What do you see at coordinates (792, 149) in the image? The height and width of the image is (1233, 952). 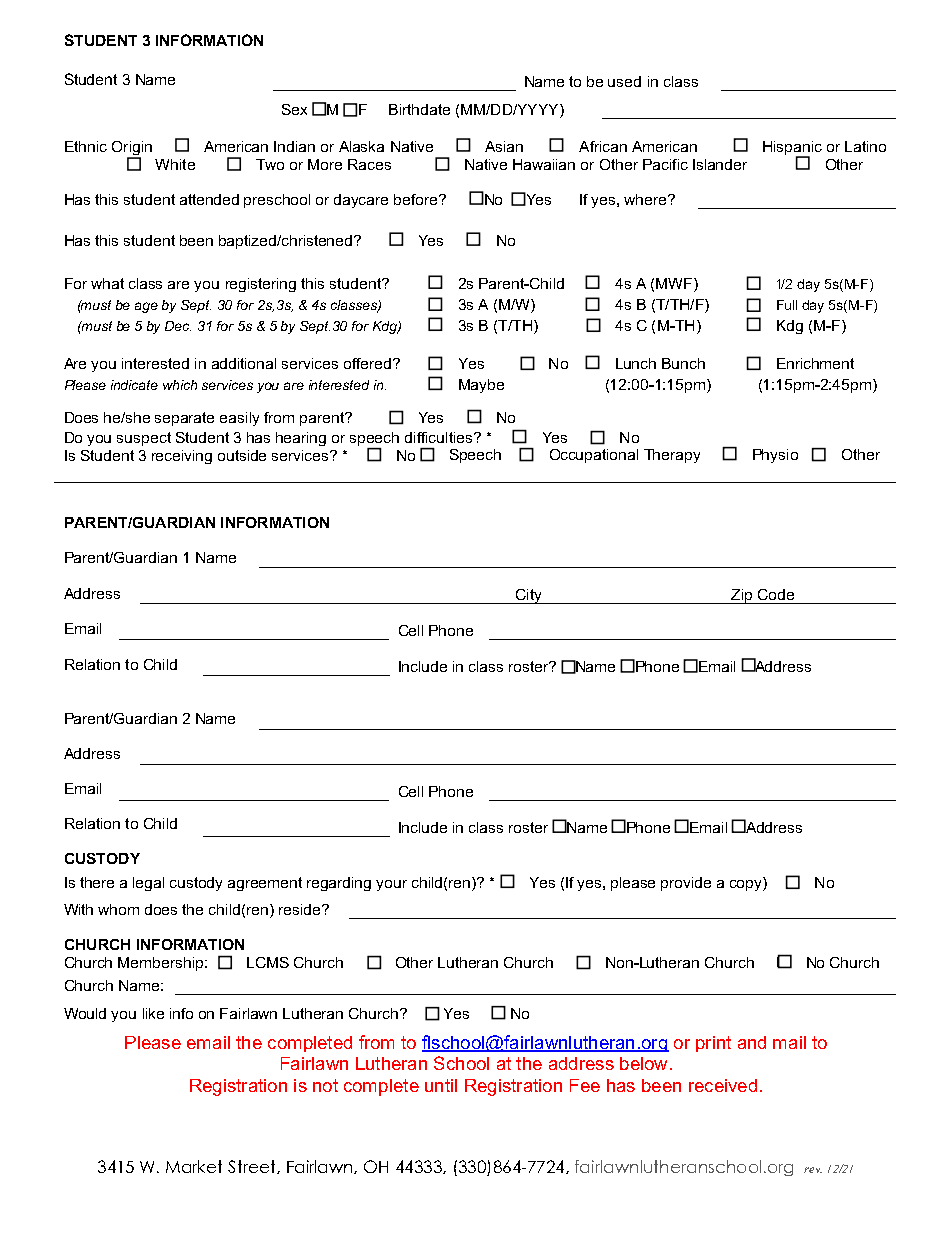 I see `Hispanic` at bounding box center [792, 149].
